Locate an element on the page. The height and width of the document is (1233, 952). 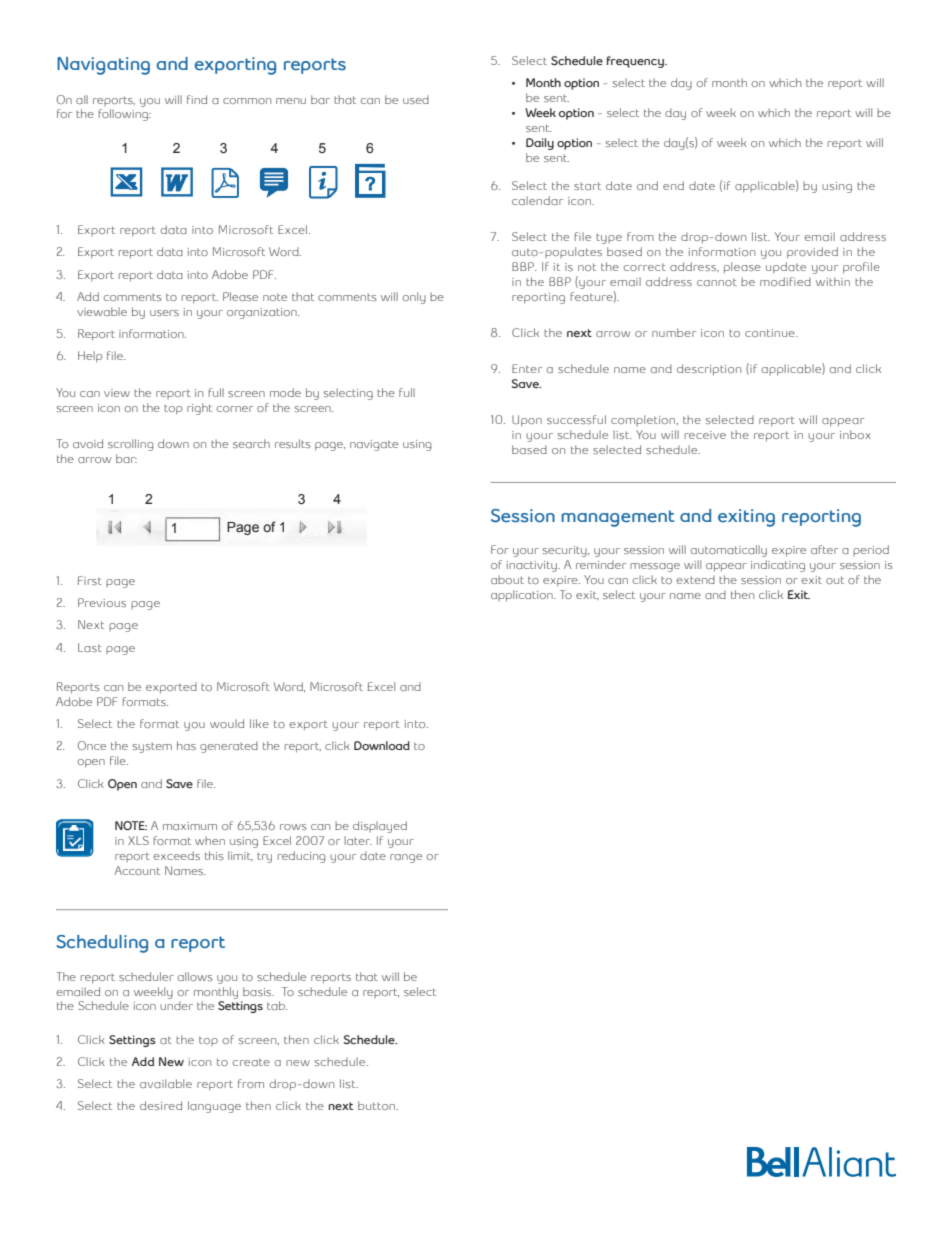
Previous is located at coordinates (102, 602).
